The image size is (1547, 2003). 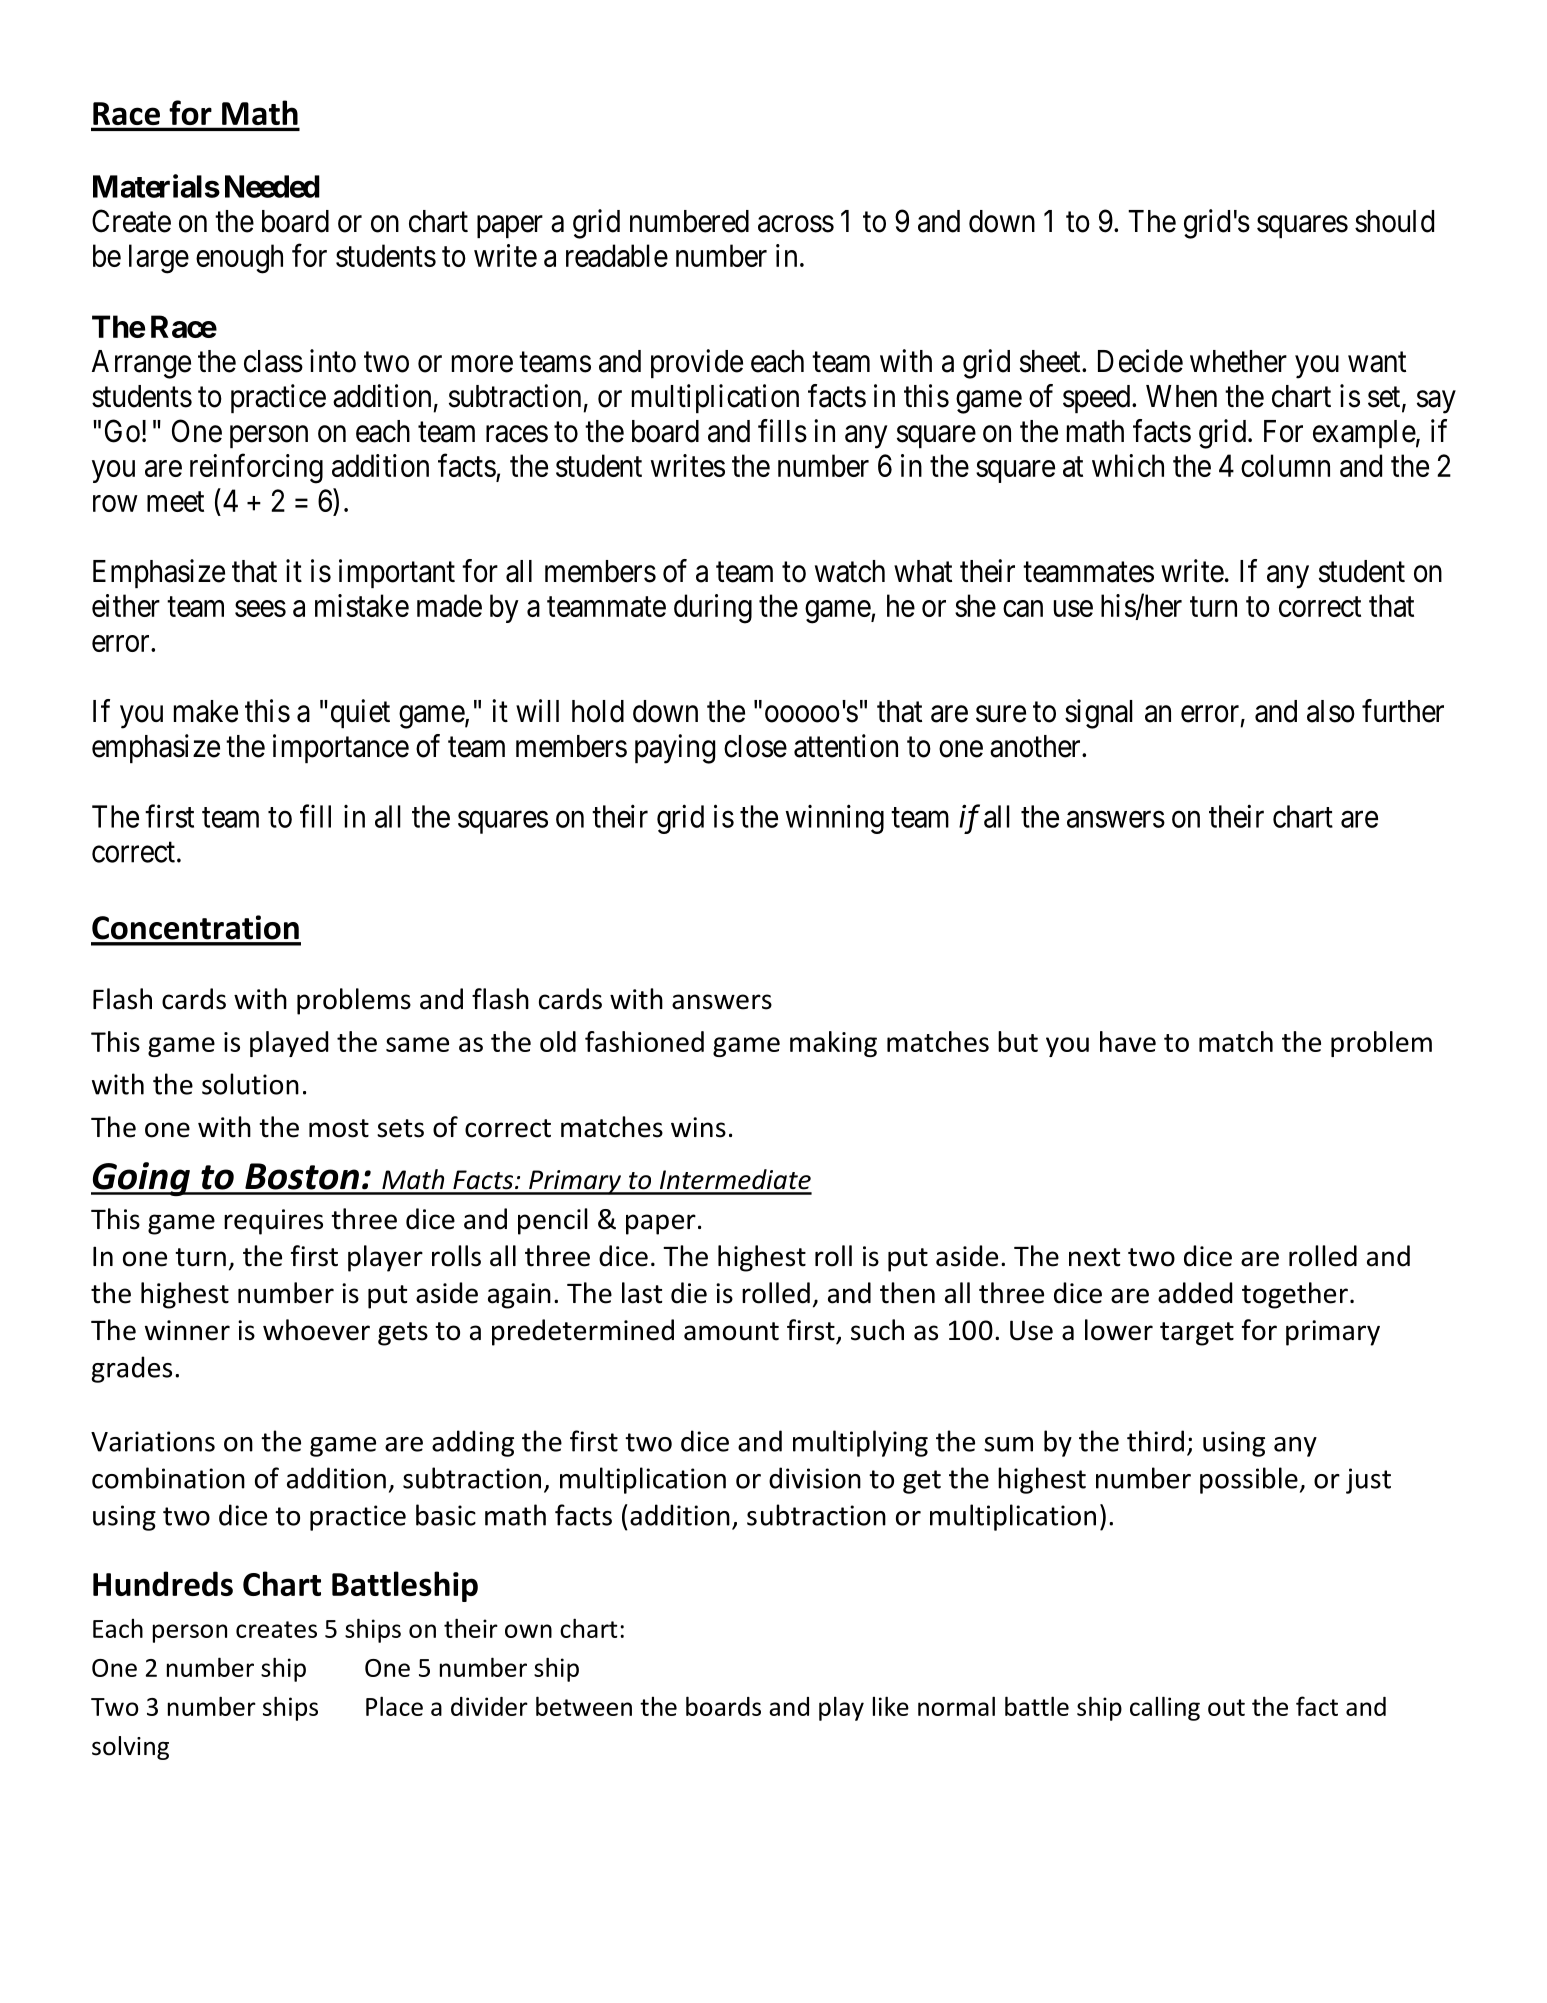 I want to click on should, so click(x=1394, y=221).
